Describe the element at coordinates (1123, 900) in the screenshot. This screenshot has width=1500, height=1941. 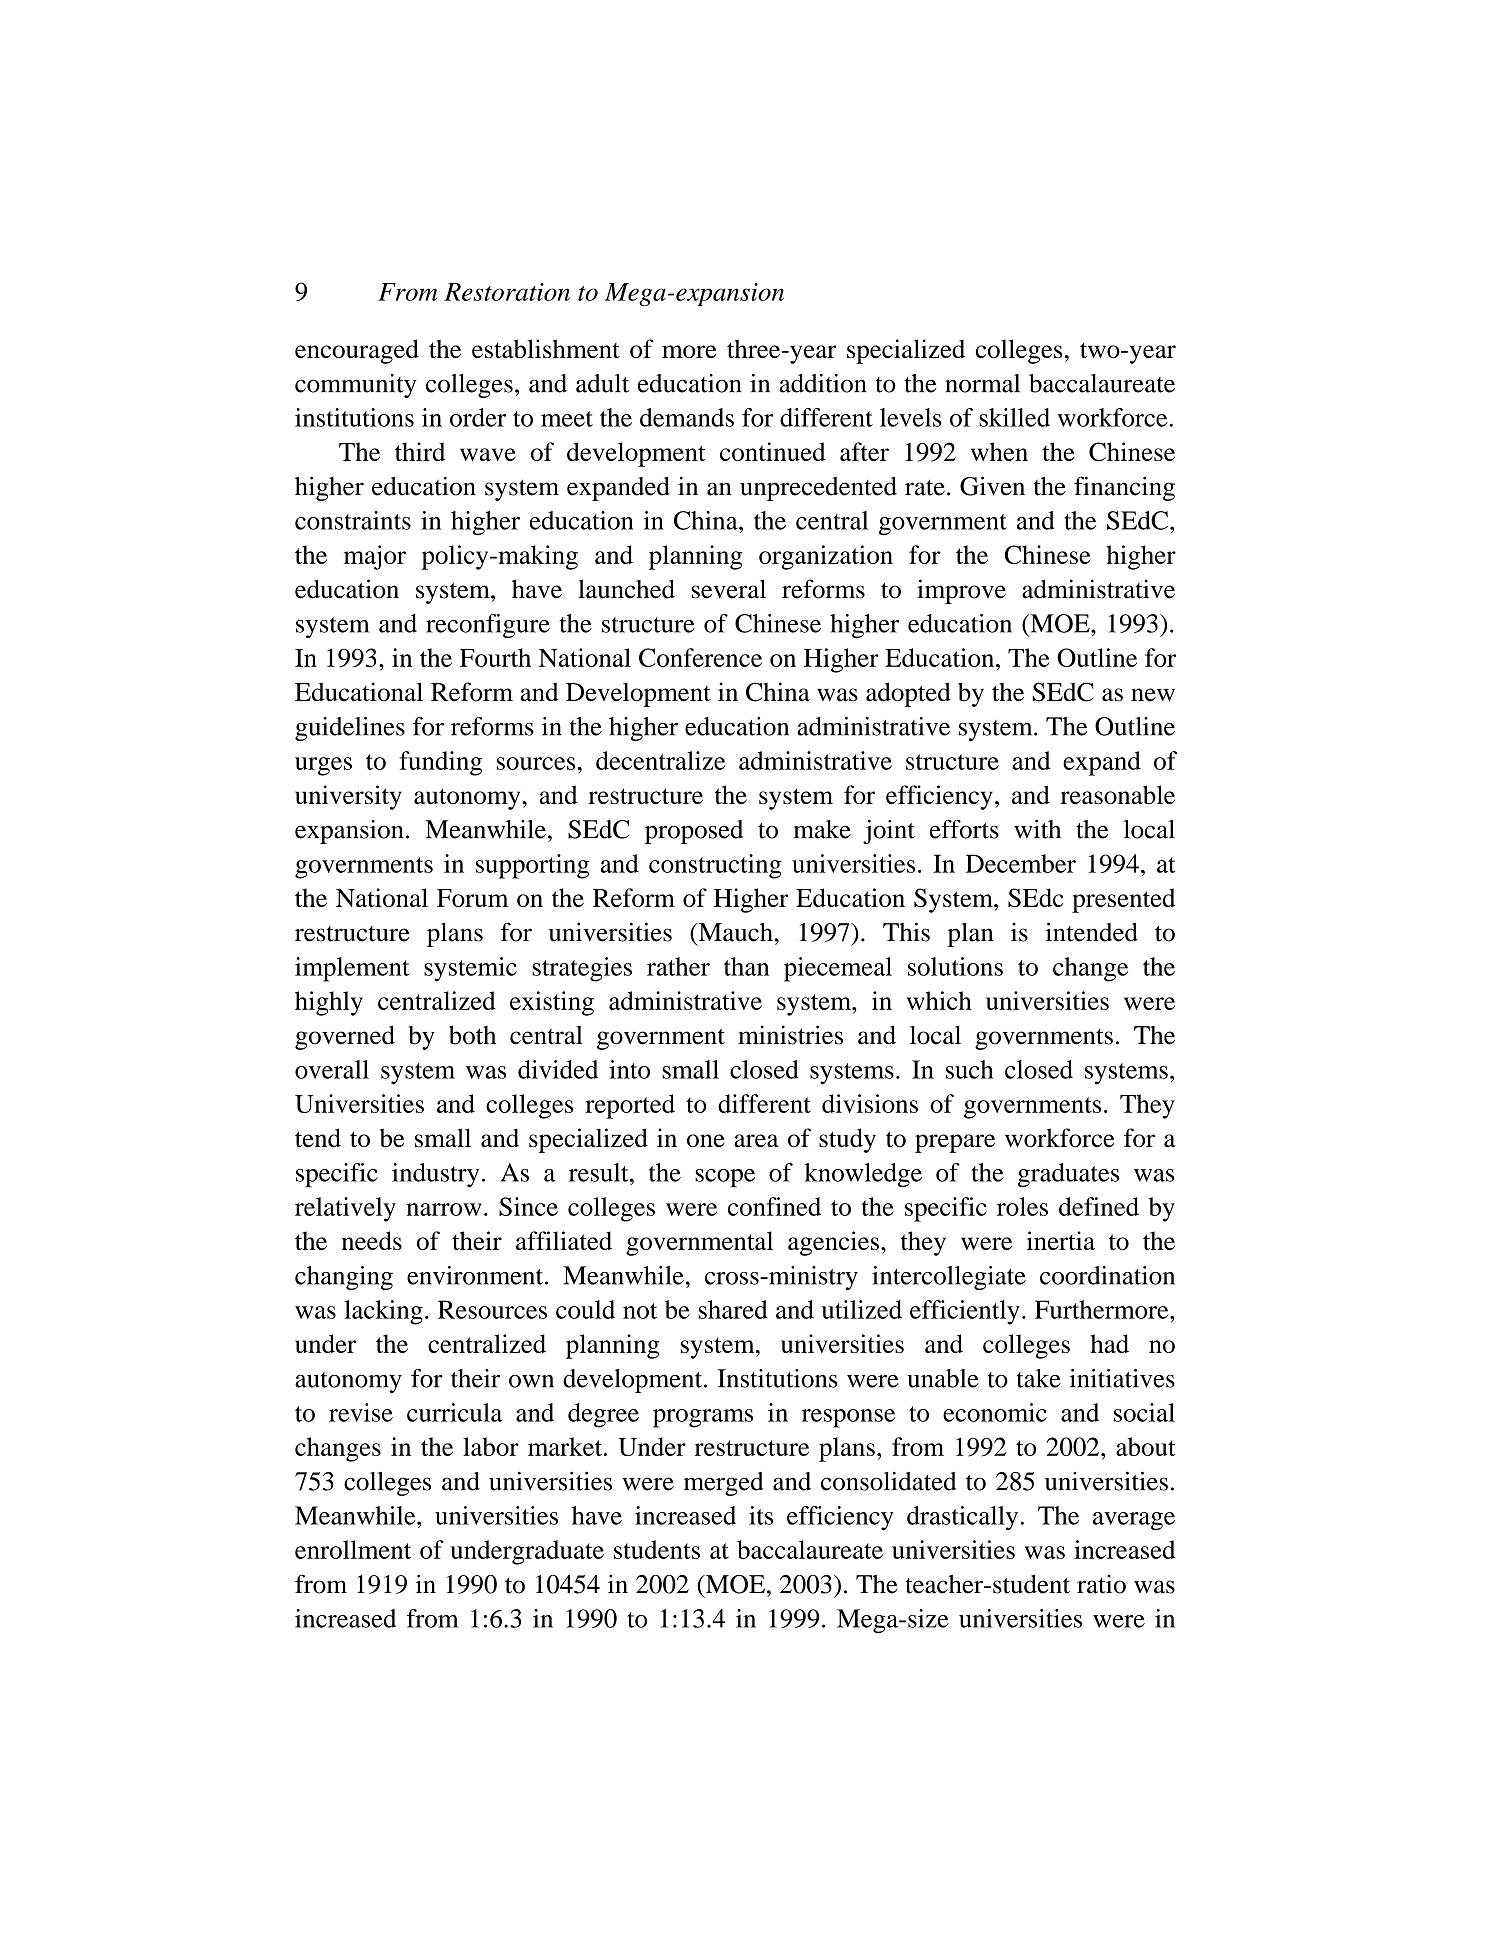
I see `presented` at that location.
